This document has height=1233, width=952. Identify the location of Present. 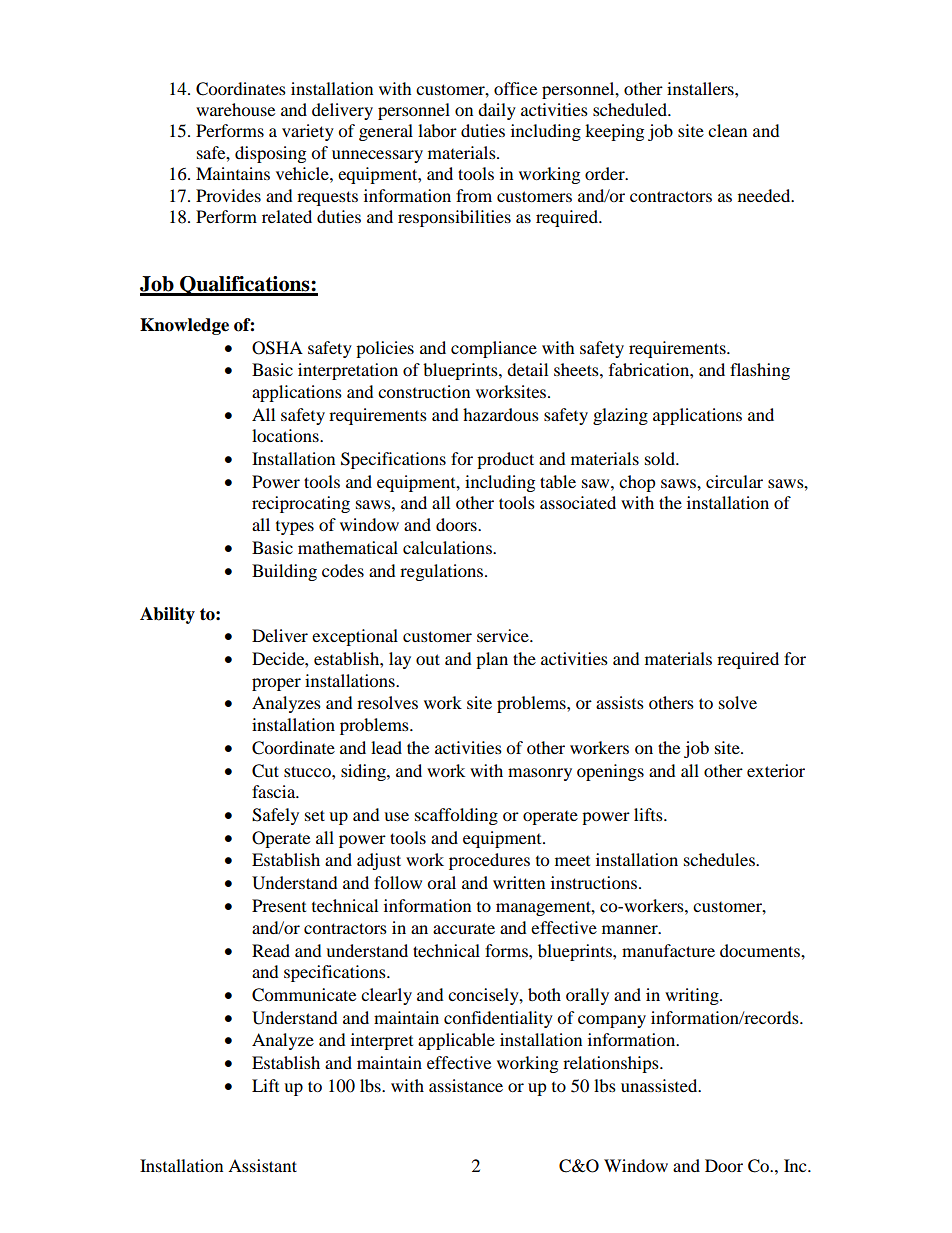
(279, 905).
